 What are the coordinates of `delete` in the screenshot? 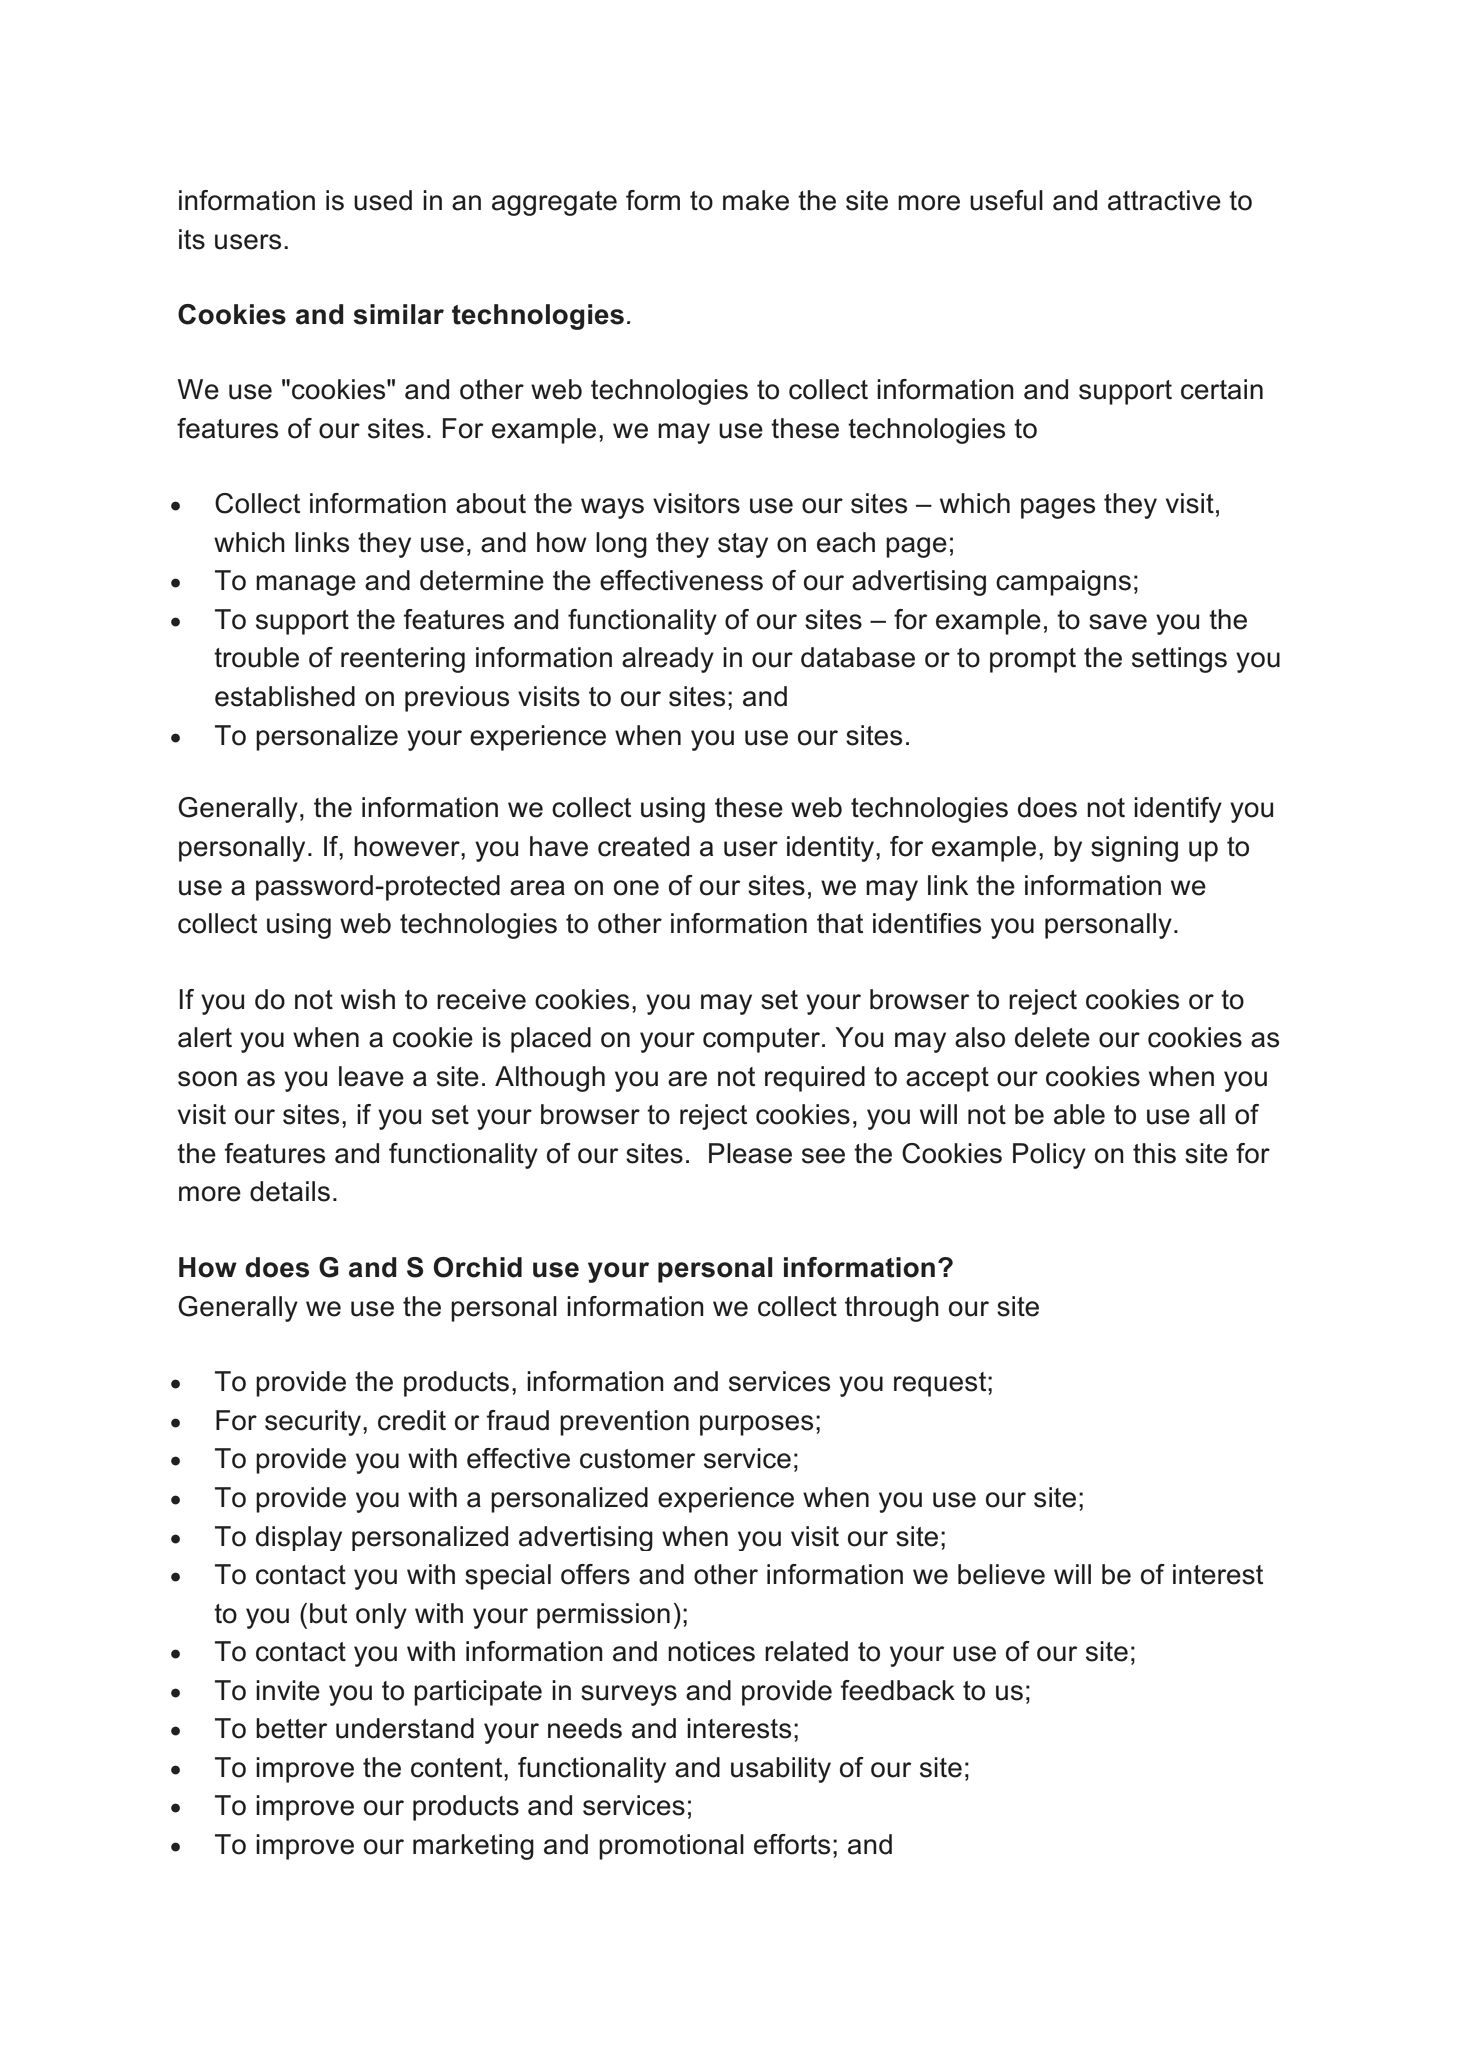 It's located at (1052, 1037).
